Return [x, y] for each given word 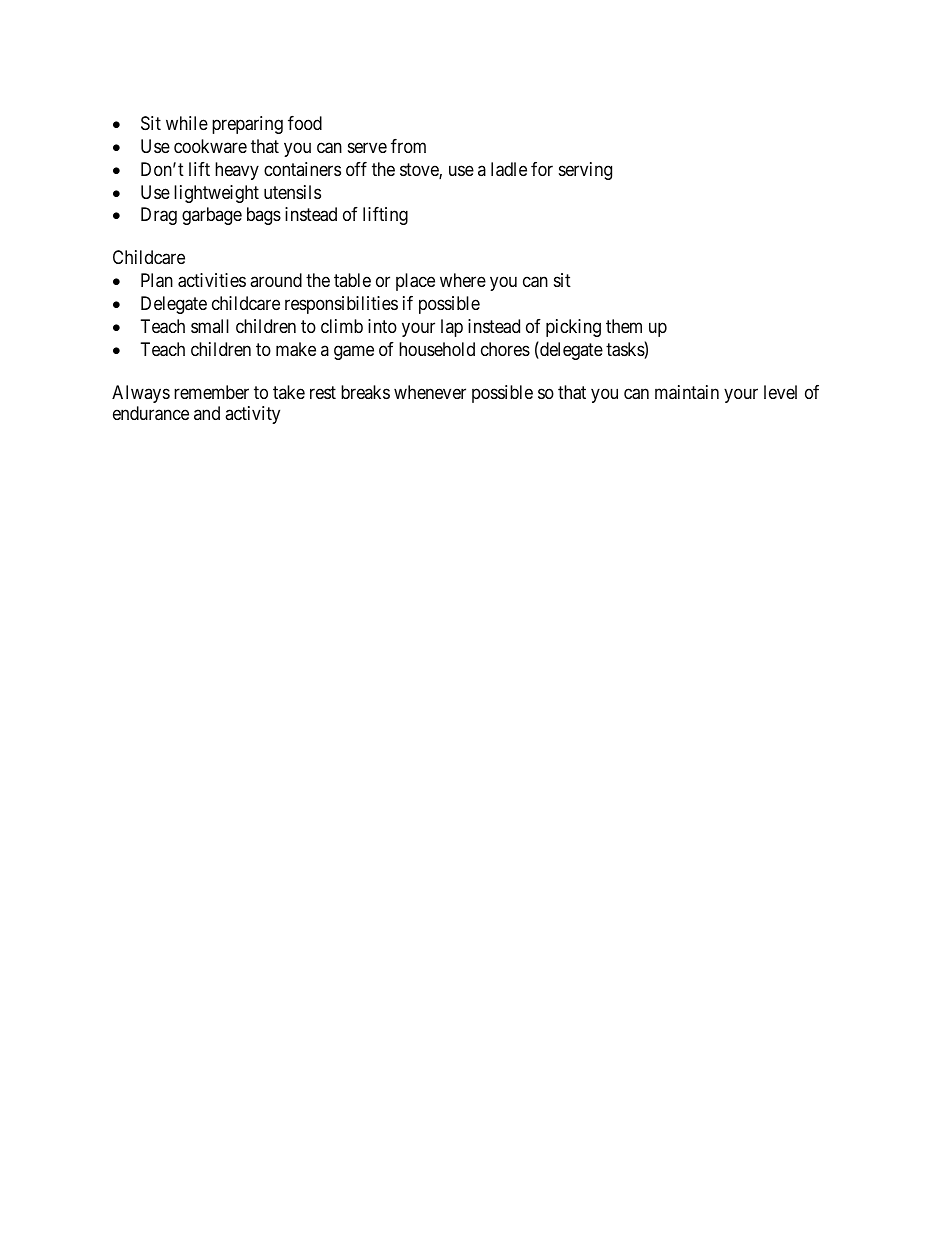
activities [212, 280]
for [542, 169]
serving [585, 171]
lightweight [216, 194]
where [463, 280]
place [415, 282]
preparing [247, 125]
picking [573, 328]
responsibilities [341, 305]
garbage [212, 216]
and [207, 413]
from [408, 146]
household [437, 349]
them [624, 326]
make [296, 349]
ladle [509, 169]
